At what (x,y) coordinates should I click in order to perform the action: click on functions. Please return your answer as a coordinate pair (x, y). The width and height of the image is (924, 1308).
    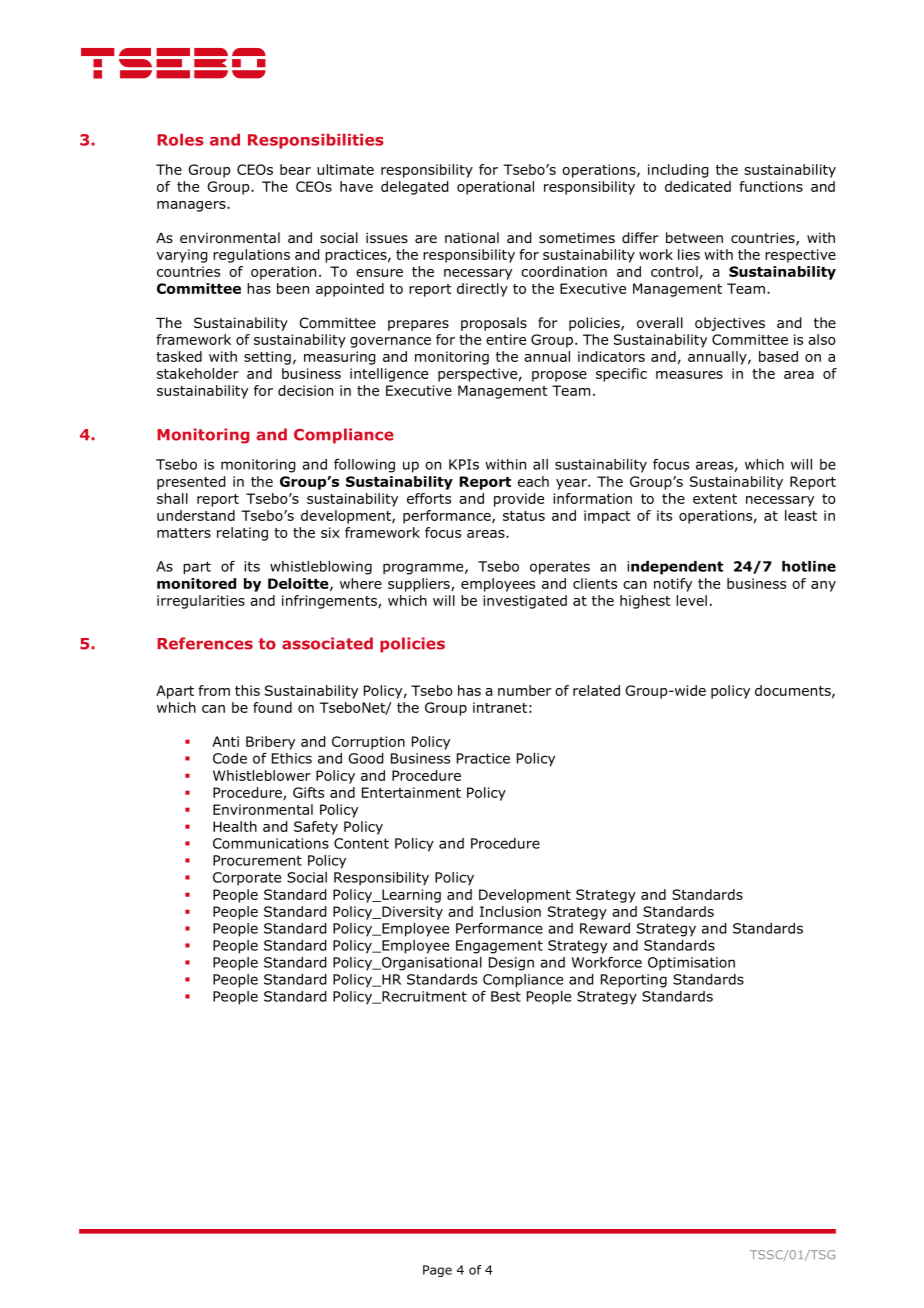
    Looking at the image, I should click on (771, 186).
